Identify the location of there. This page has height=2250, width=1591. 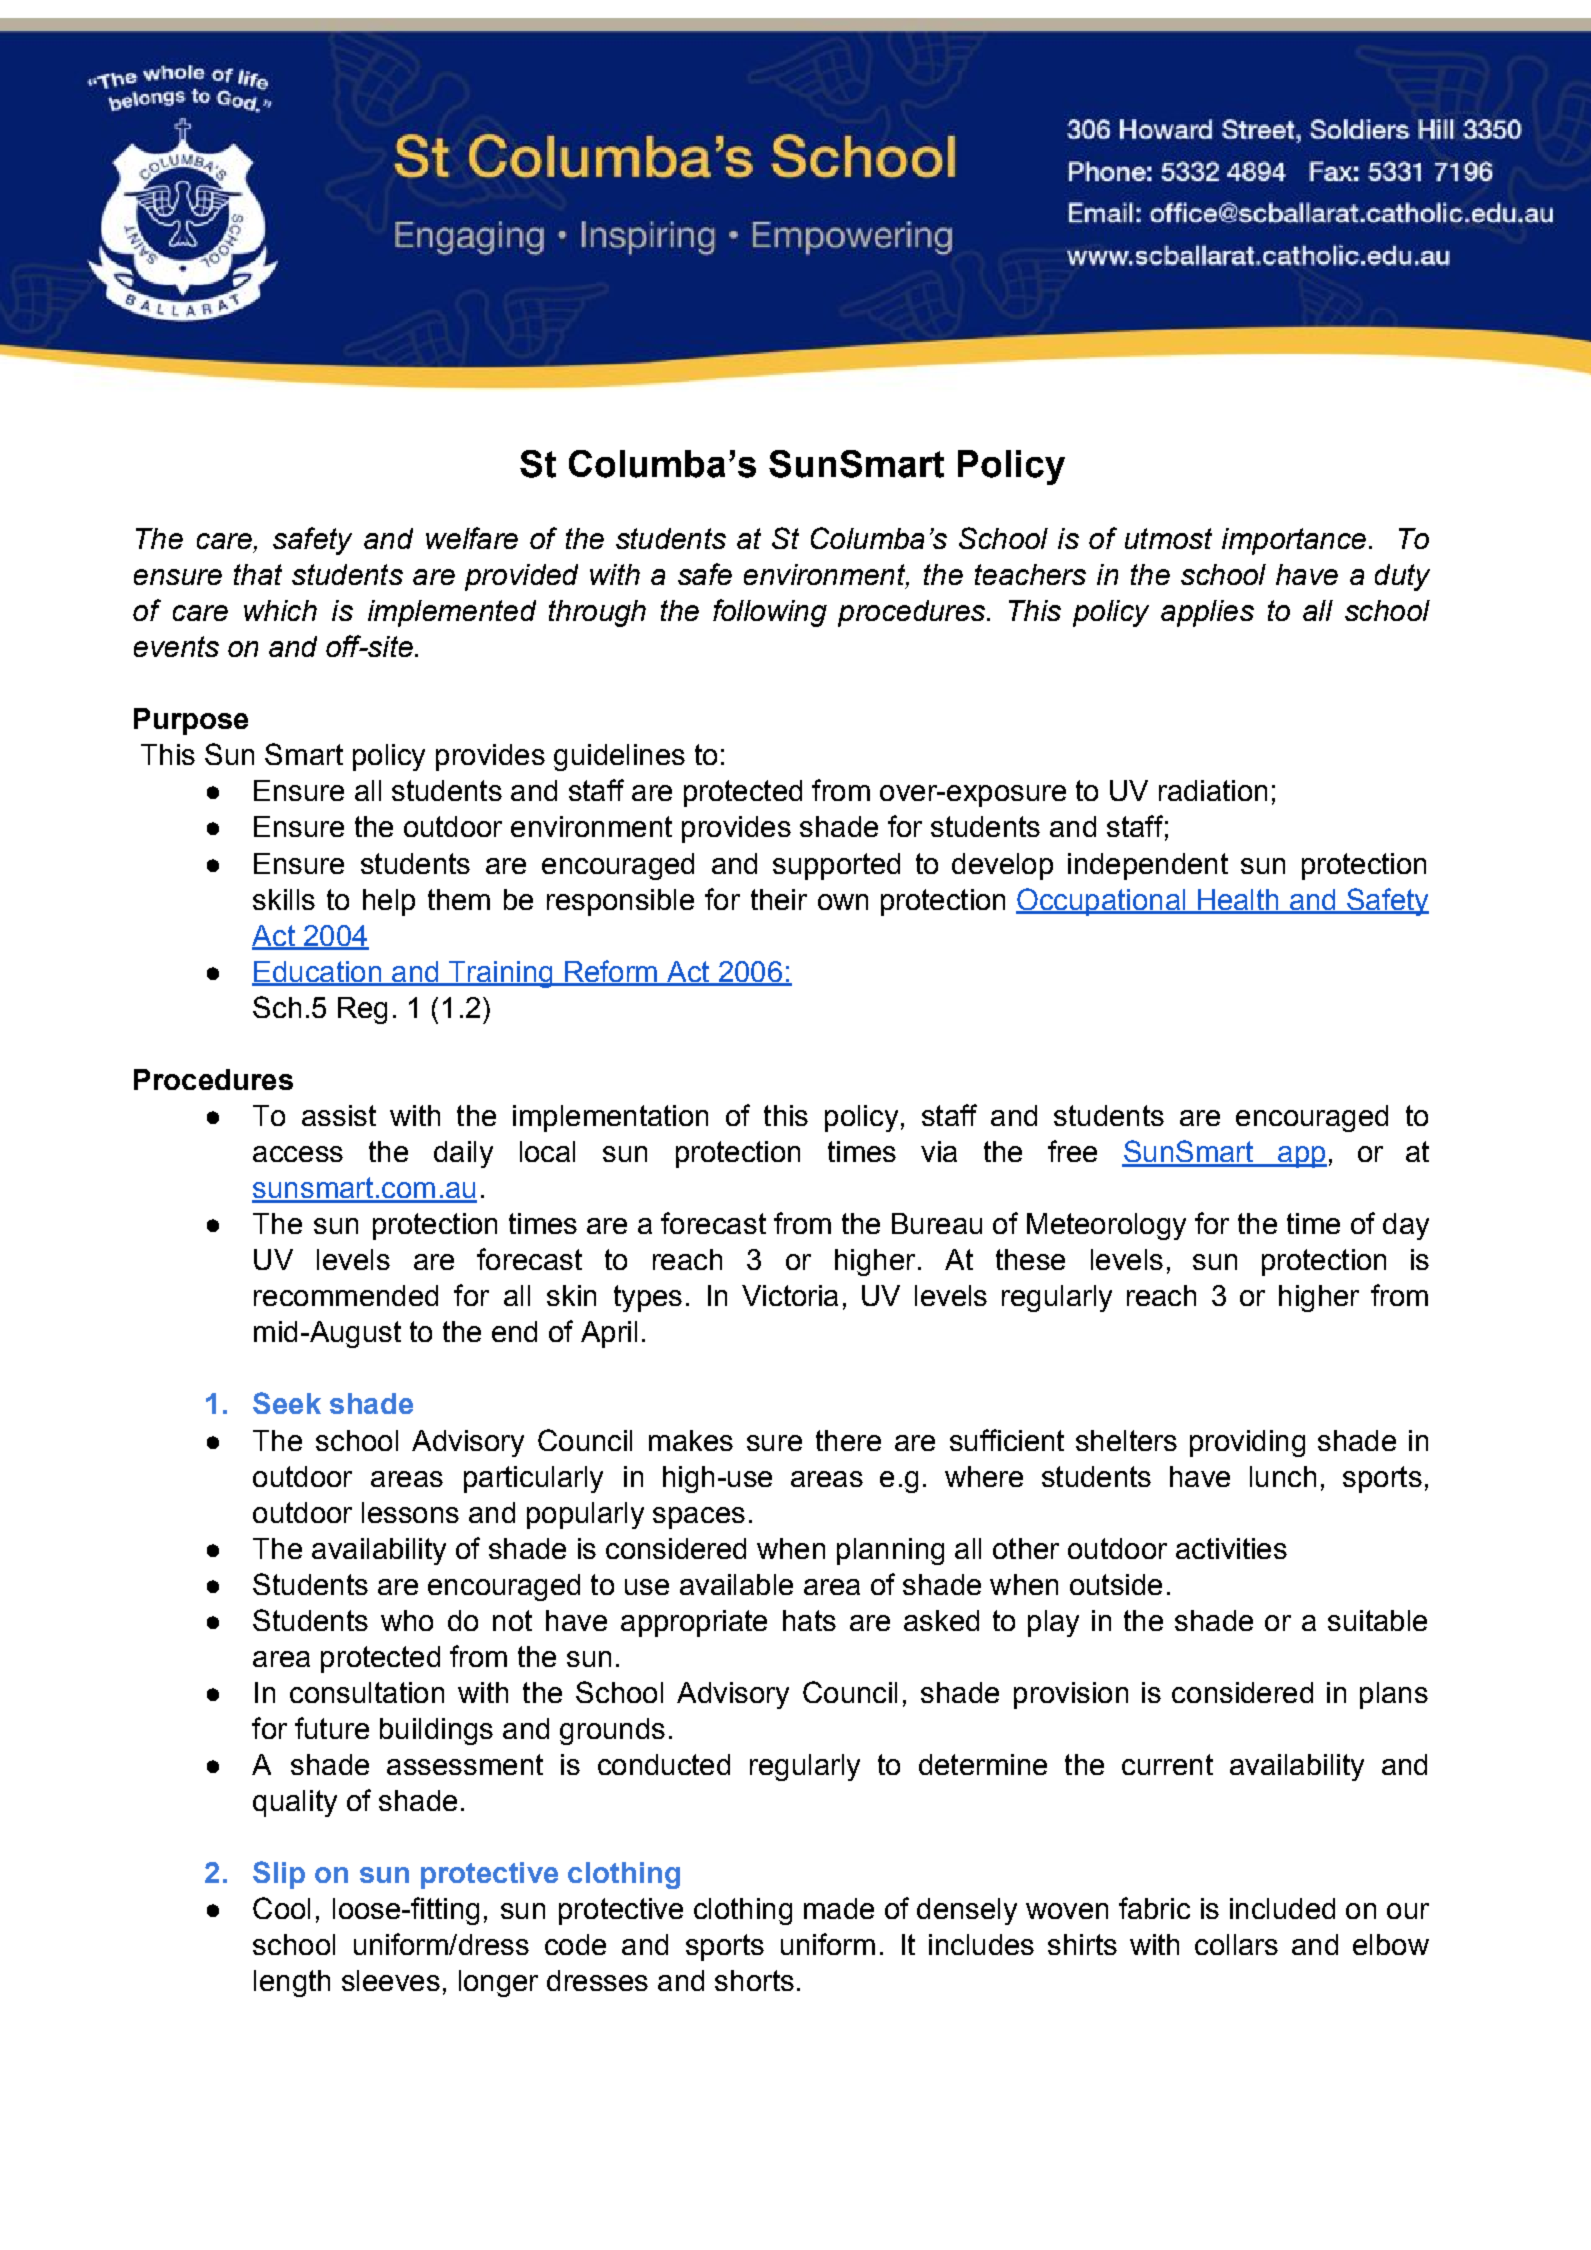
(848, 1440).
